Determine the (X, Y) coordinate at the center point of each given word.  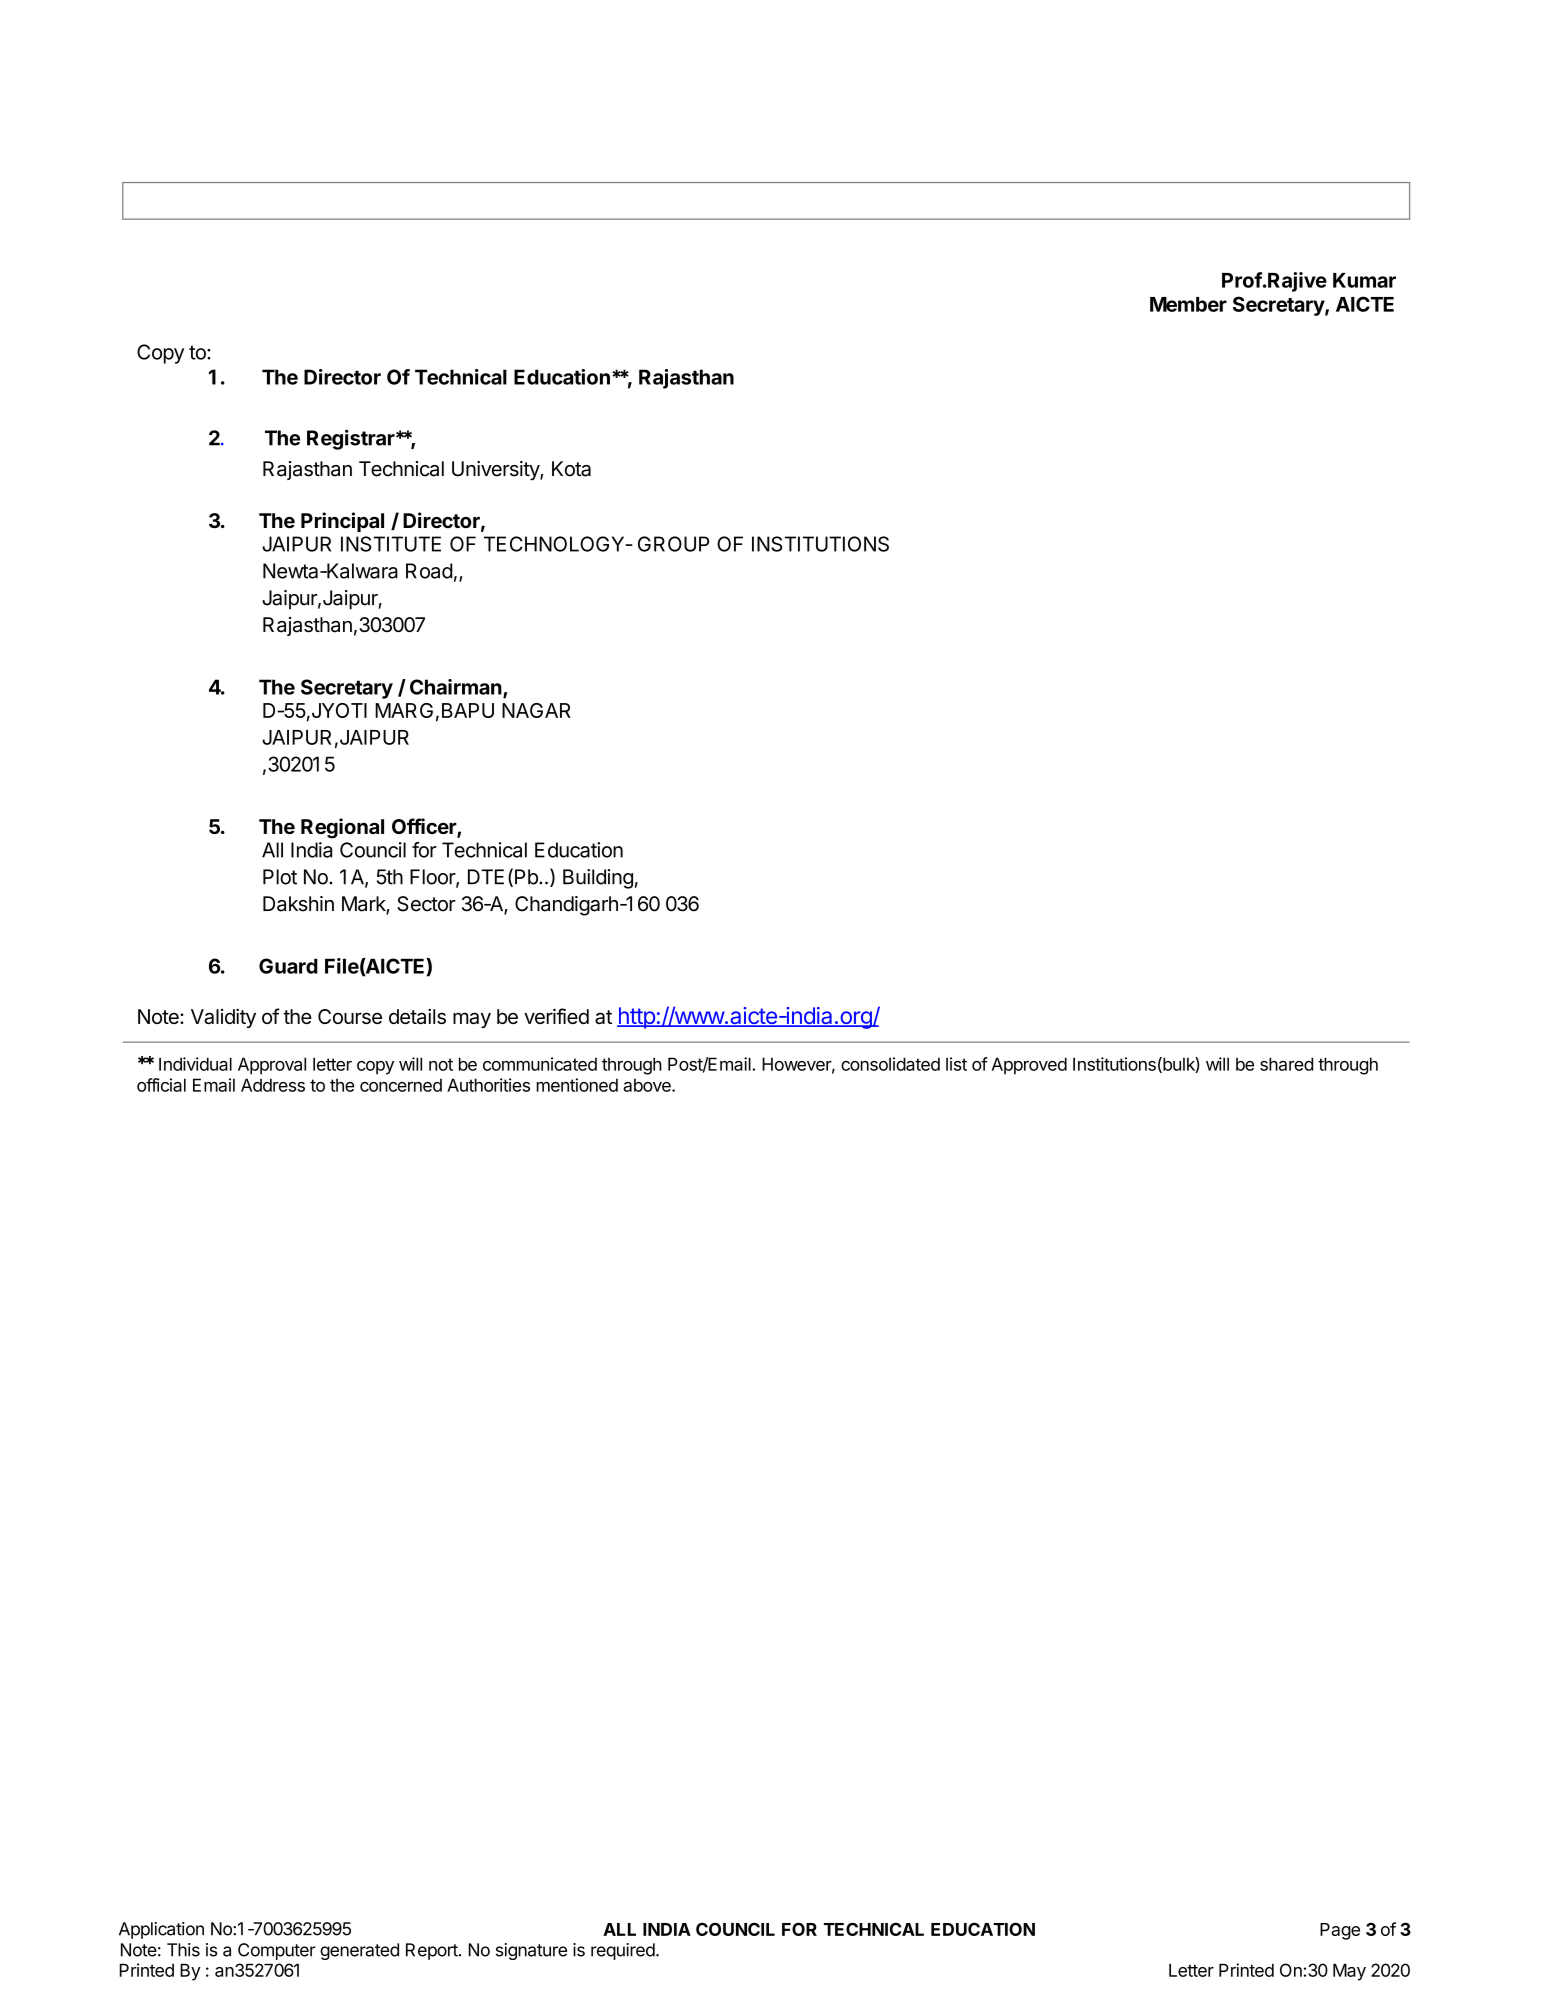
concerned (401, 1085)
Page (1340, 1931)
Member (1188, 304)
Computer (277, 1951)
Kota (571, 469)
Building (598, 879)
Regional (342, 828)
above (648, 1085)
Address (273, 1085)
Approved (1029, 1066)
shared (1286, 1064)
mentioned (577, 1085)
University (496, 471)
